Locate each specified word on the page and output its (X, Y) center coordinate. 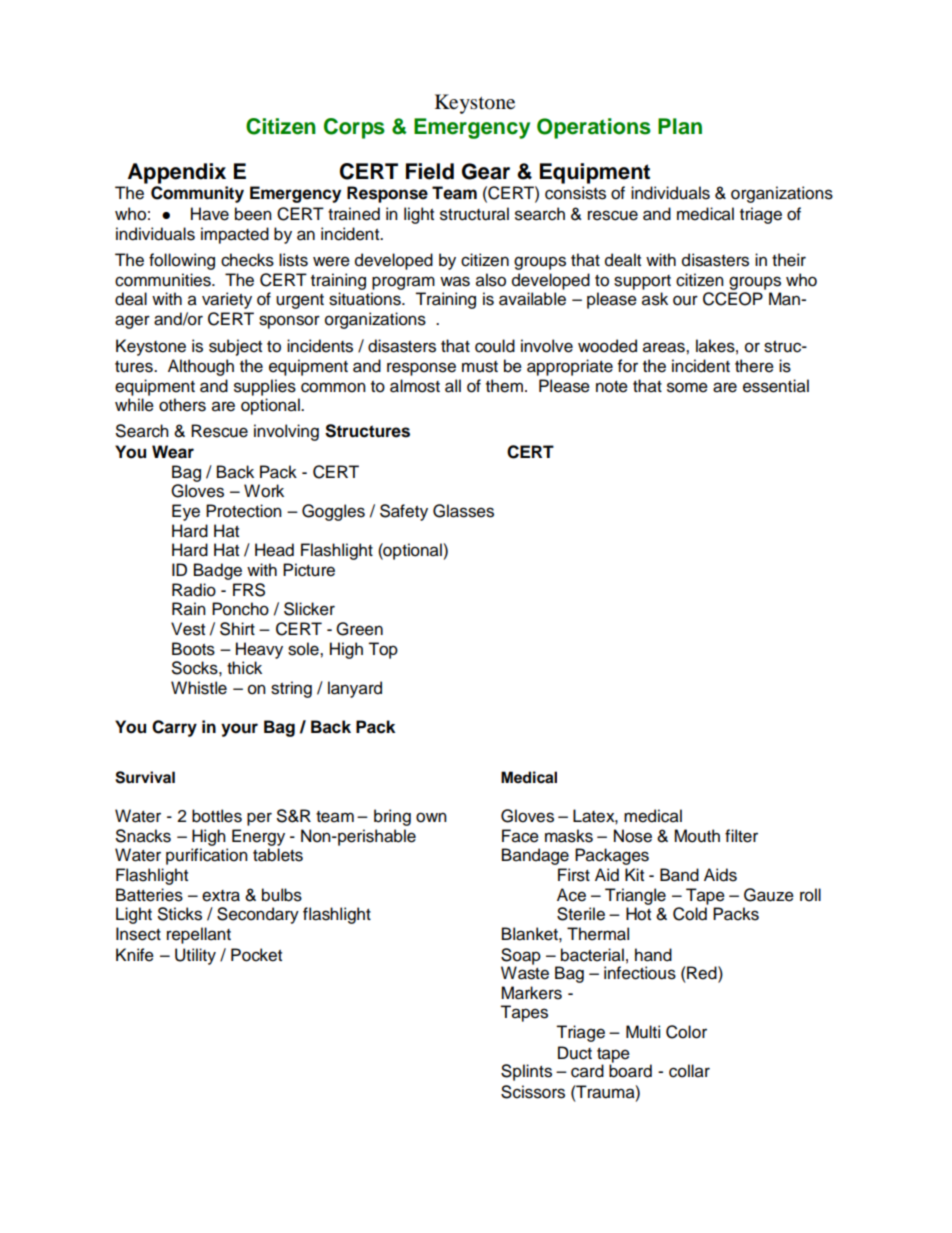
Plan (680, 126)
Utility (195, 956)
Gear (486, 171)
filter (741, 836)
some (687, 387)
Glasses (463, 511)
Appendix (177, 173)
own (431, 817)
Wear (173, 452)
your (239, 730)
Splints (526, 1072)
